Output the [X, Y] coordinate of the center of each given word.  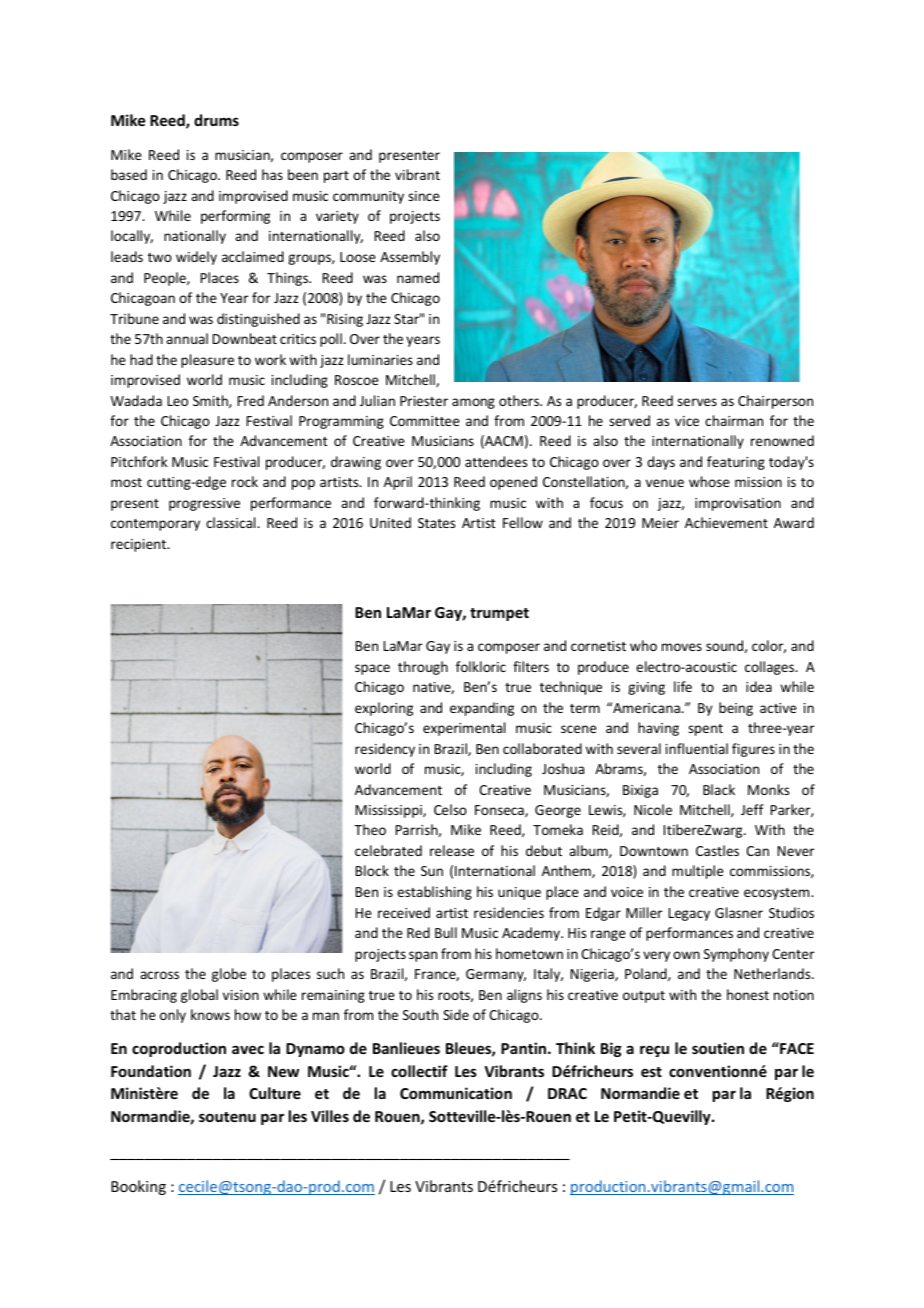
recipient [140, 545]
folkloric [481, 666]
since [424, 196]
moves [682, 647]
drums [216, 120]
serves [697, 402]
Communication [456, 1093]
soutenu [227, 1117]
